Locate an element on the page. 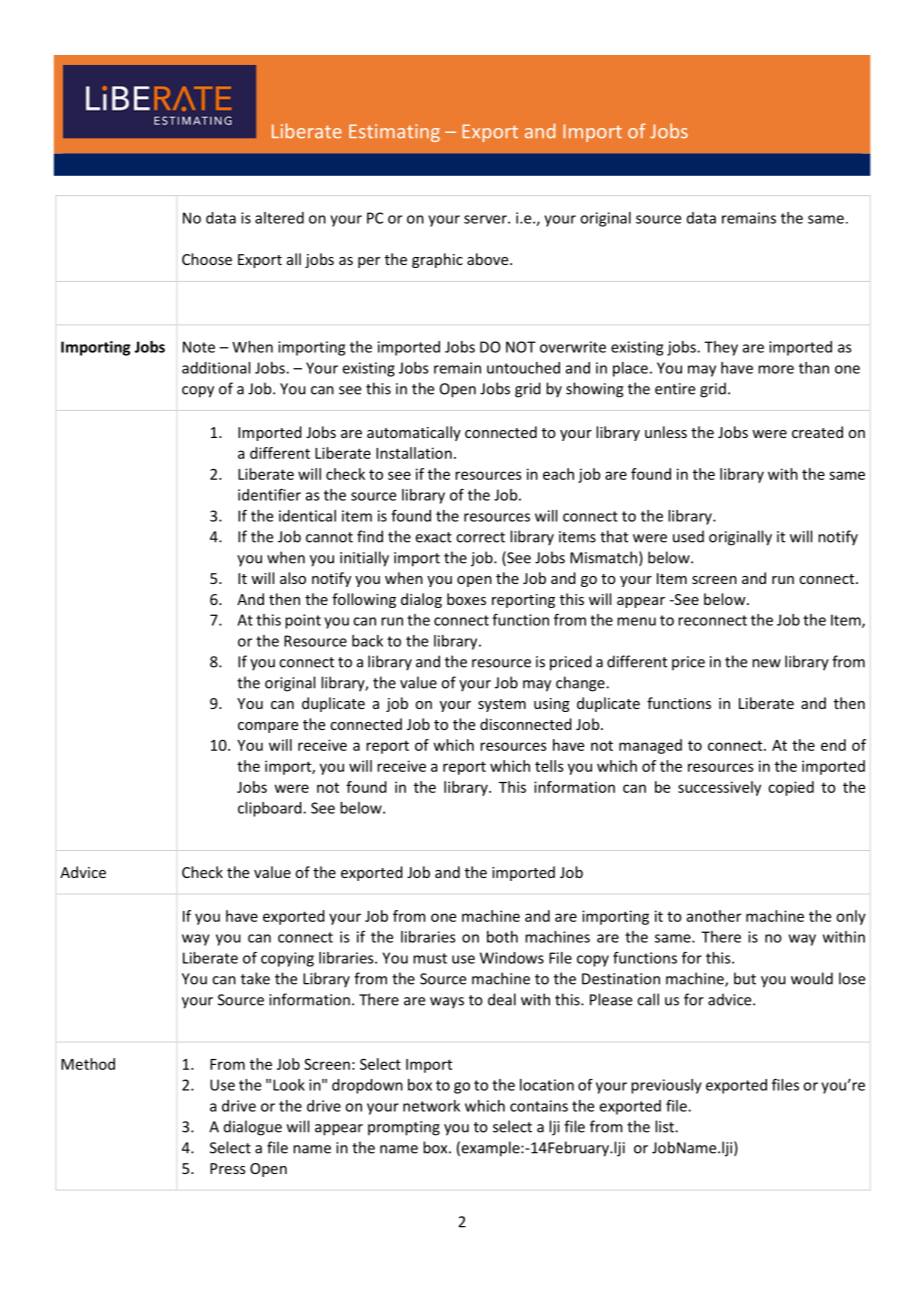  another is located at coordinates (714, 916).
